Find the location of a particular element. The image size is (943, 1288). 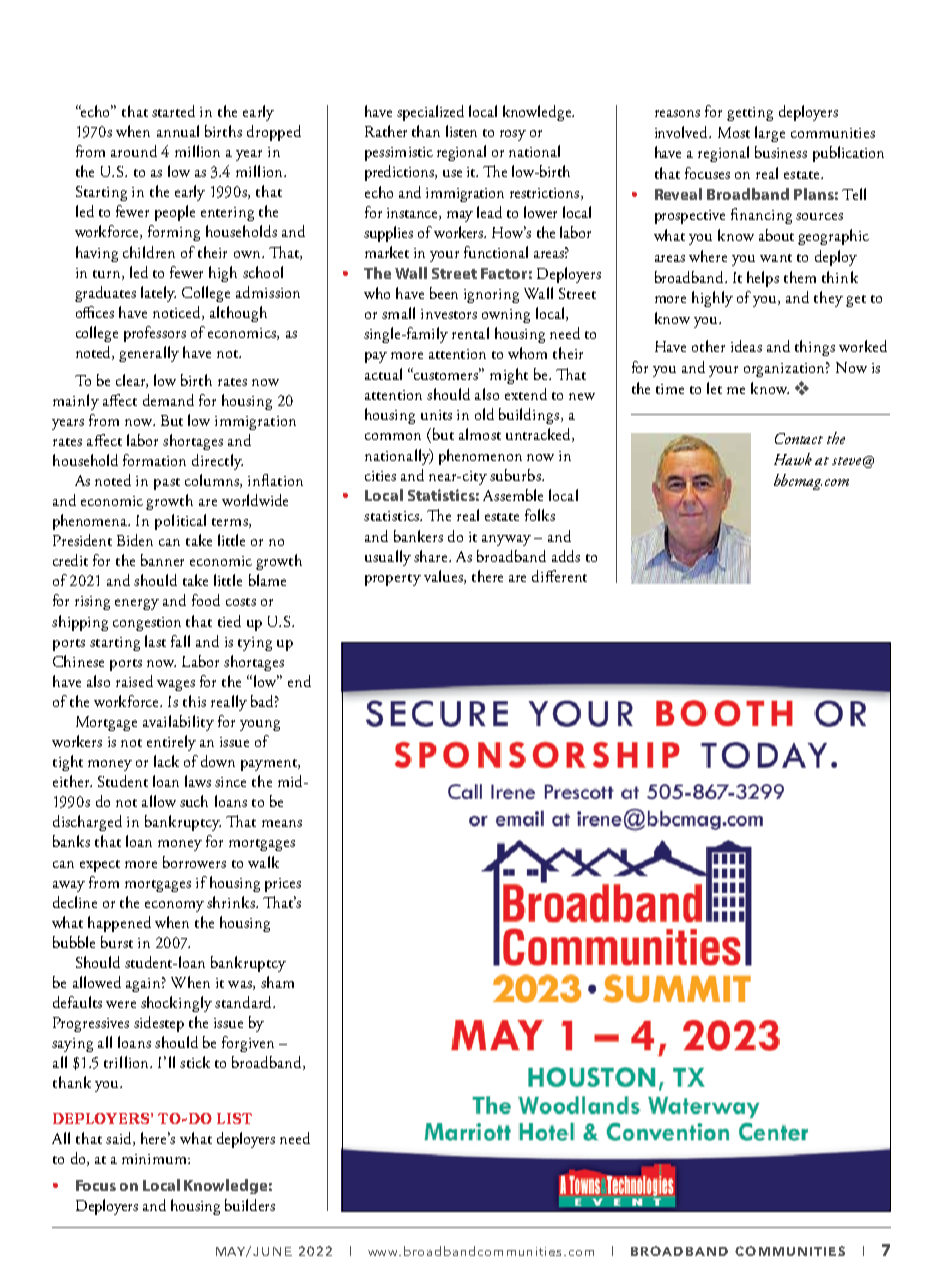

builders is located at coordinates (250, 1205).
